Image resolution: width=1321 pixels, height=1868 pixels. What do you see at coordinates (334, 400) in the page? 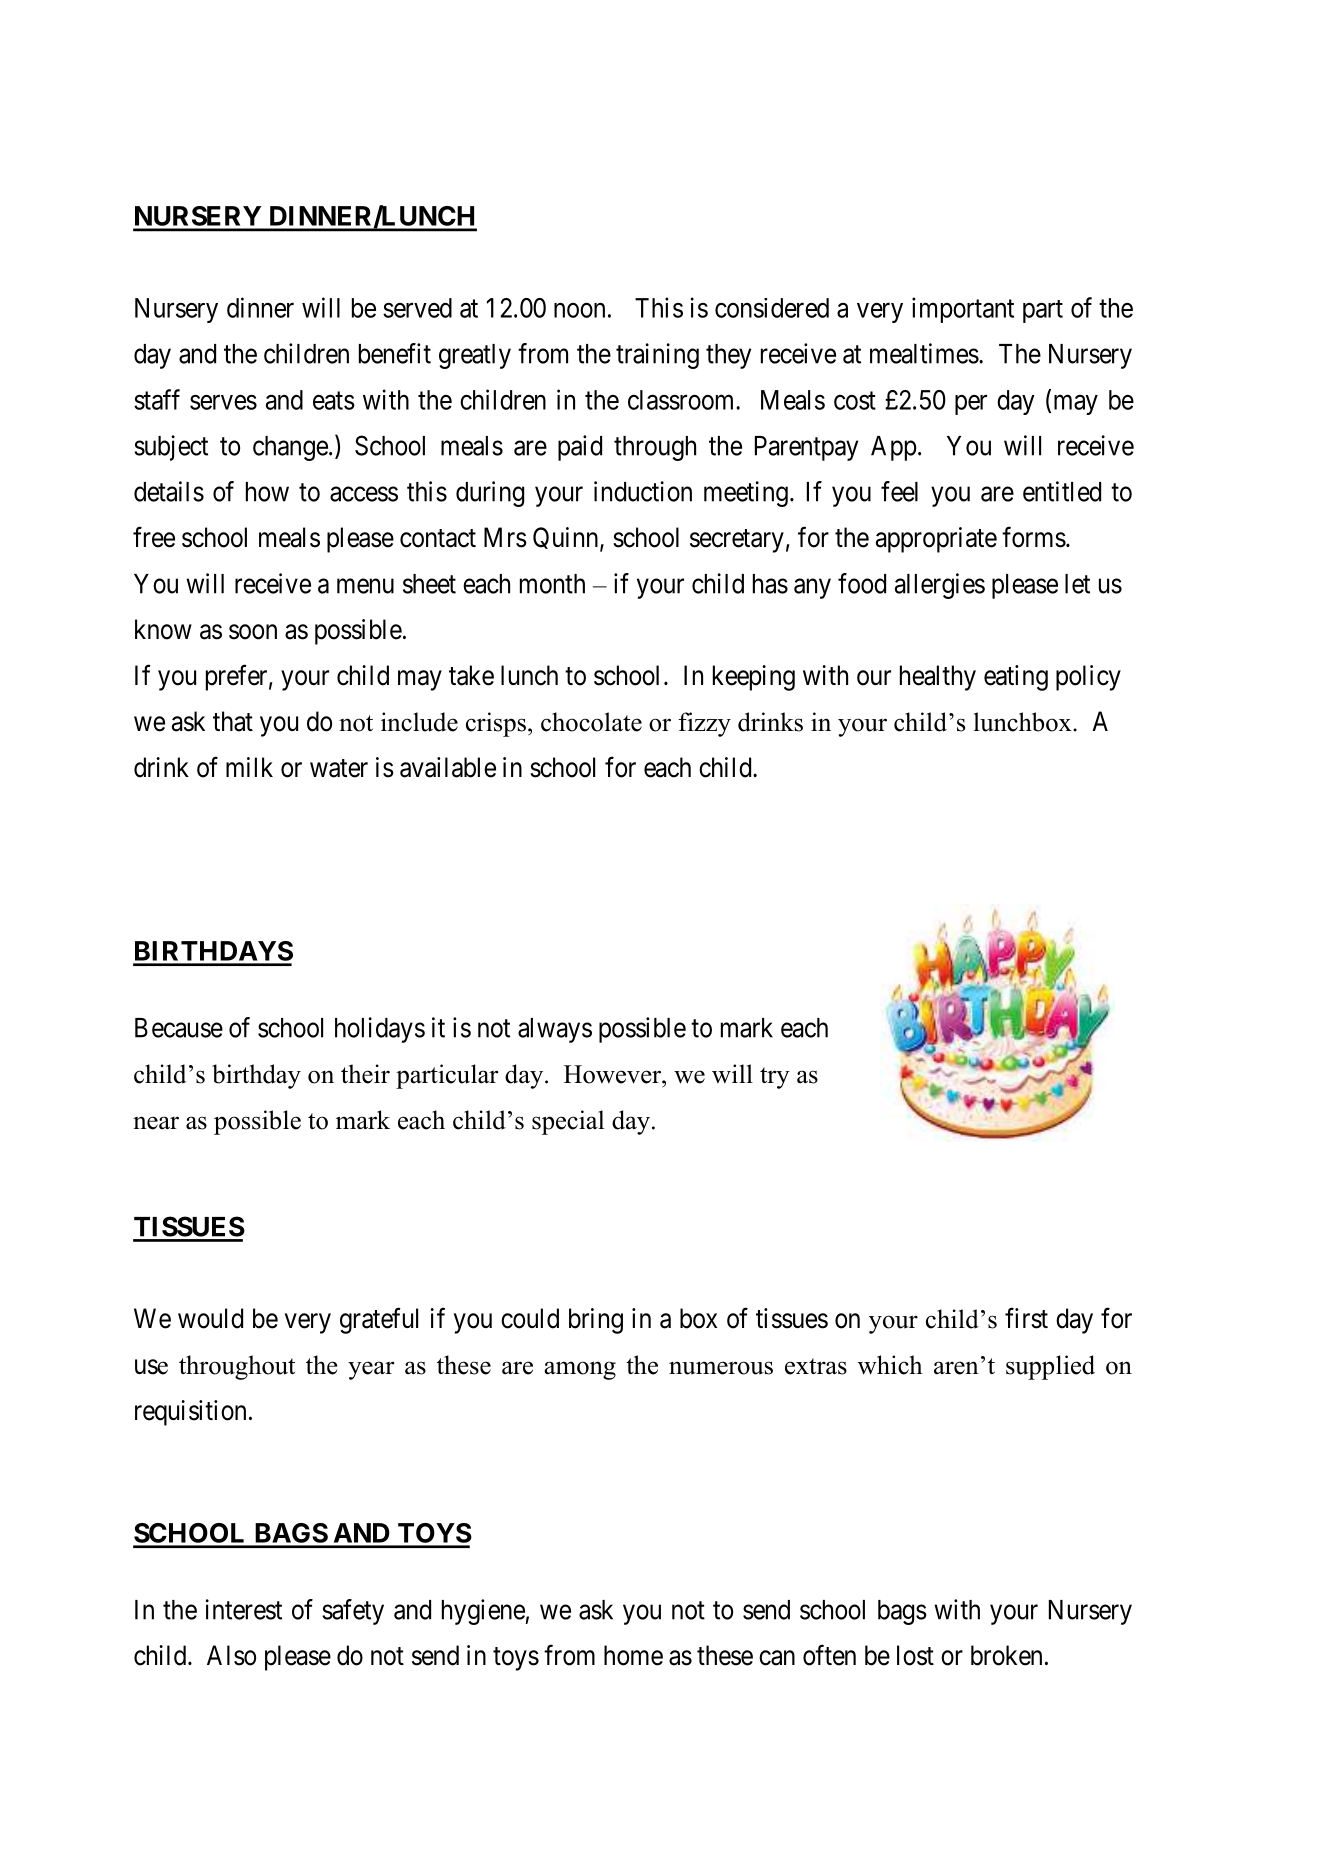
I see `eats` at bounding box center [334, 400].
